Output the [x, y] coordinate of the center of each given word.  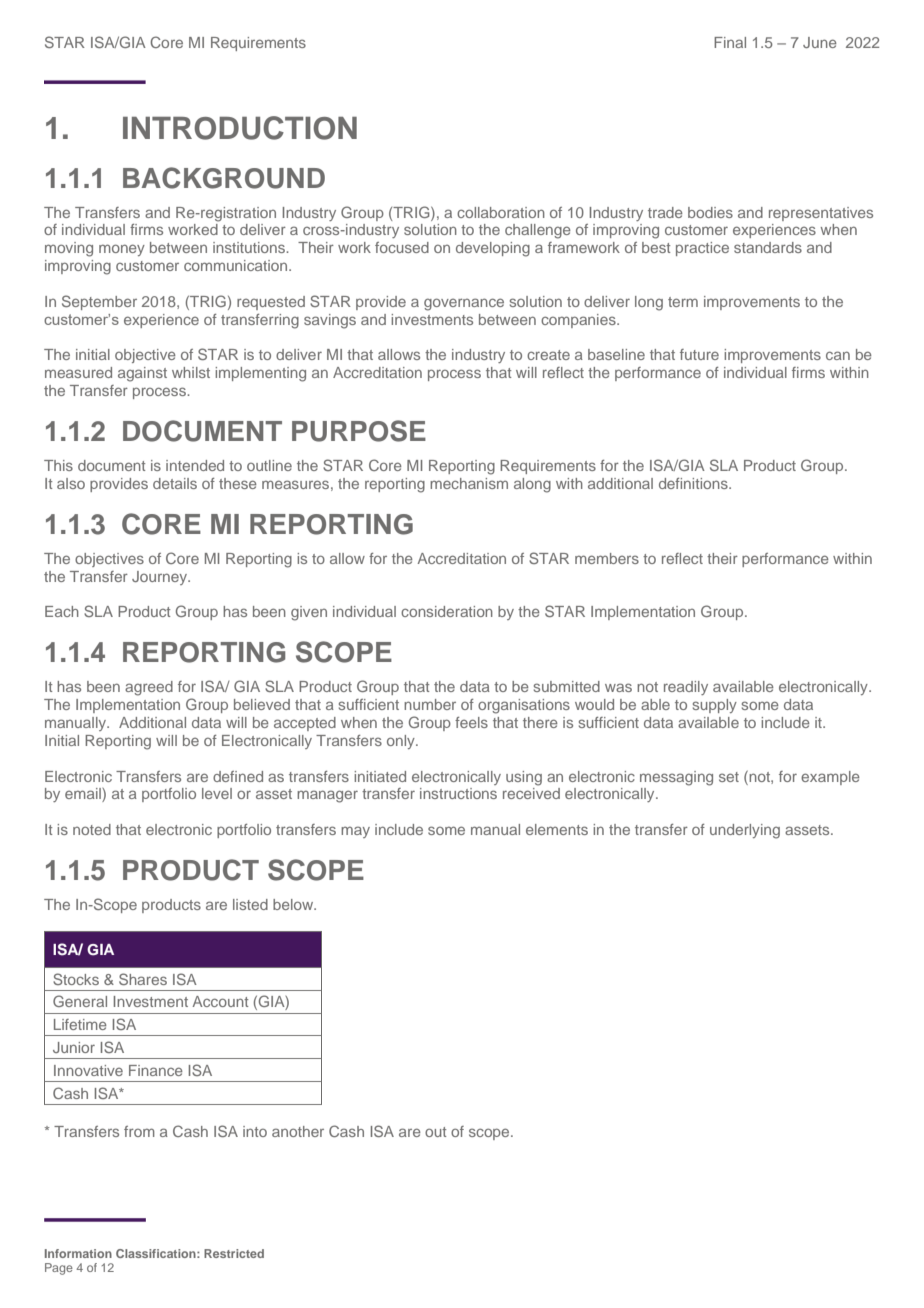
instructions [458, 793]
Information [78, 1253]
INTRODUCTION [240, 128]
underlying [745, 831]
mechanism [469, 483]
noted [92, 829]
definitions [694, 483]
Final [730, 42]
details [175, 483]
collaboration [501, 212]
